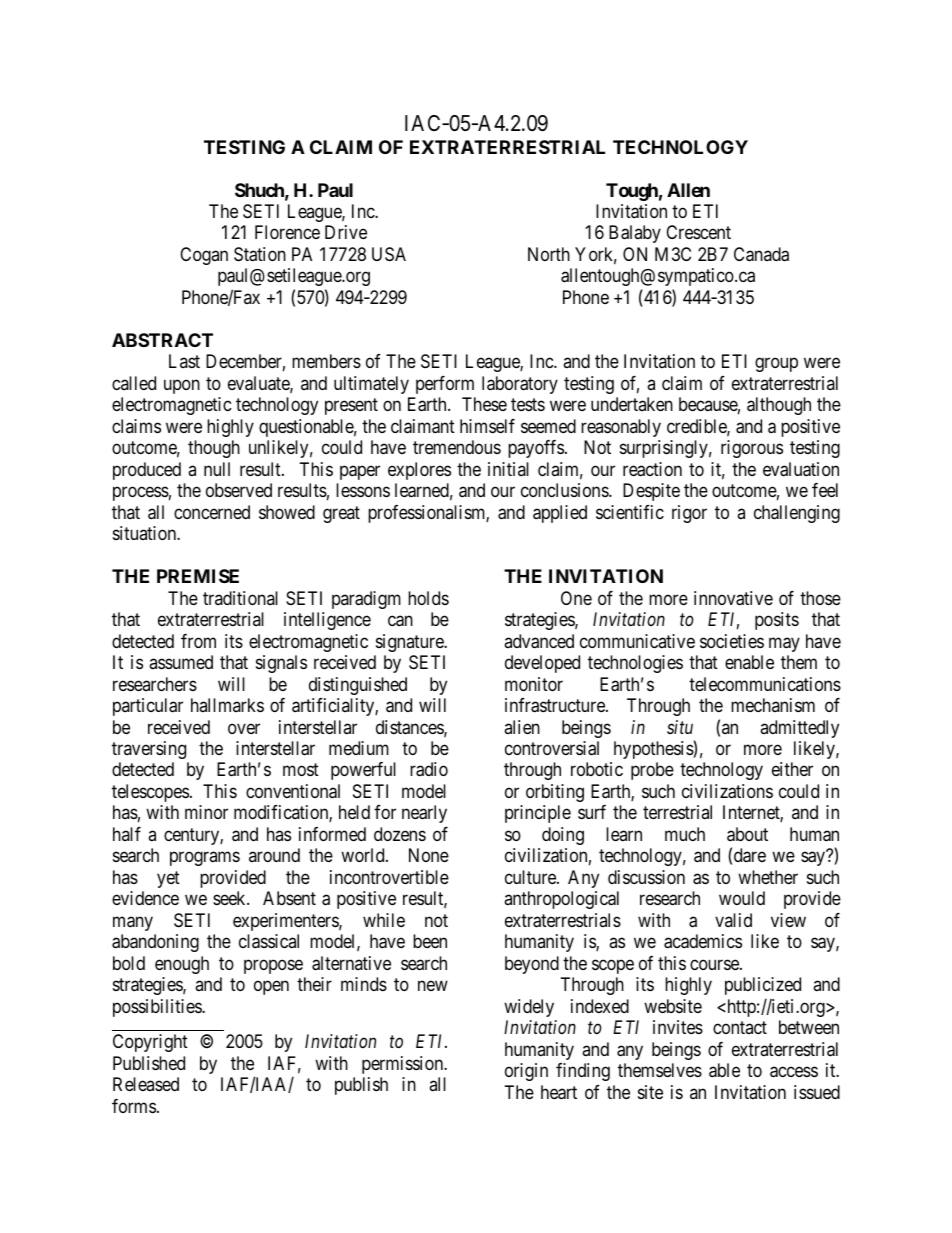 The width and height of the screenshot is (952, 1233). I want to click on minor, so click(206, 812).
